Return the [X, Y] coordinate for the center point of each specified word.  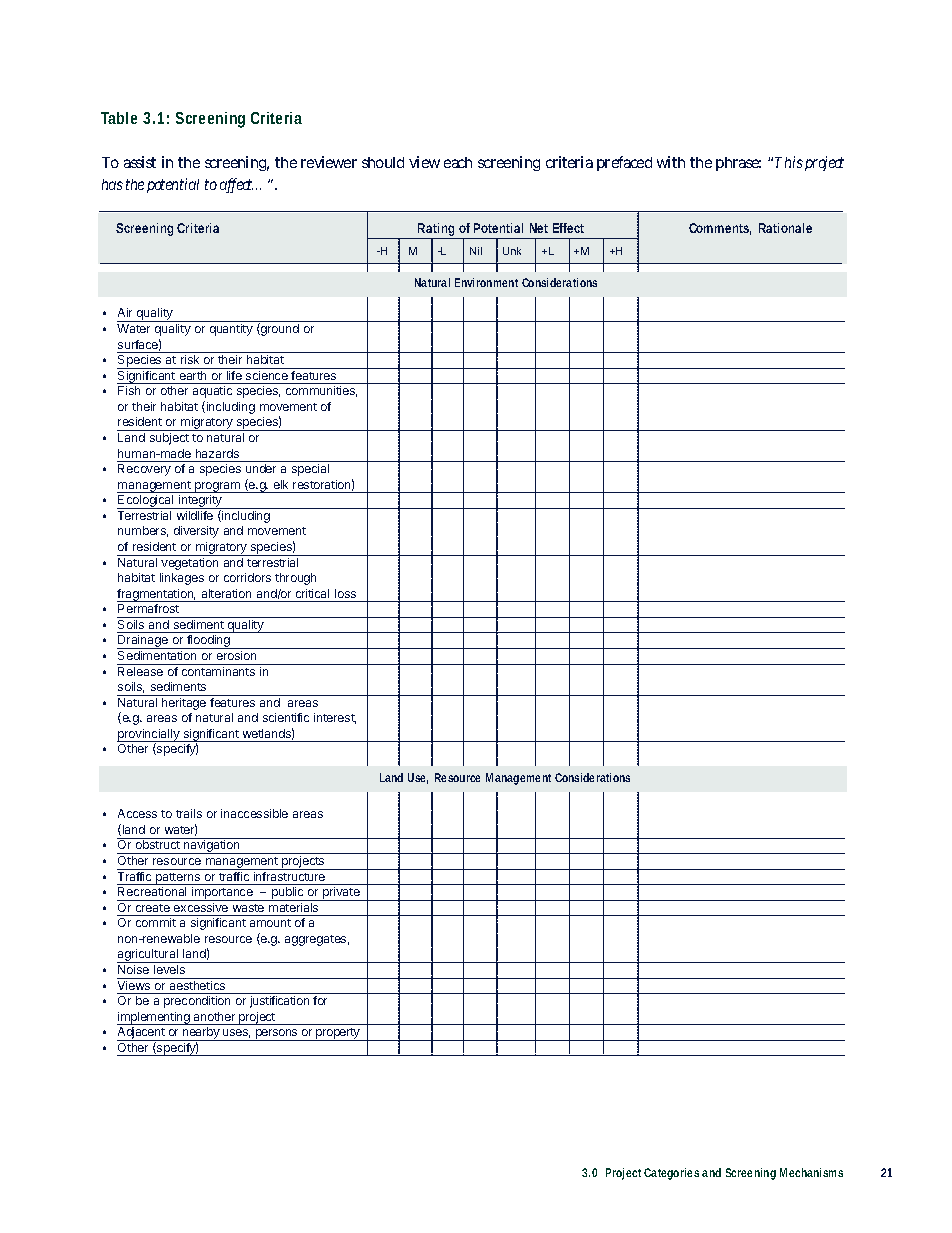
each [458, 162]
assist [140, 162]
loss [345, 593]
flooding [208, 642]
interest [335, 718]
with [671, 162]
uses [236, 1033]
